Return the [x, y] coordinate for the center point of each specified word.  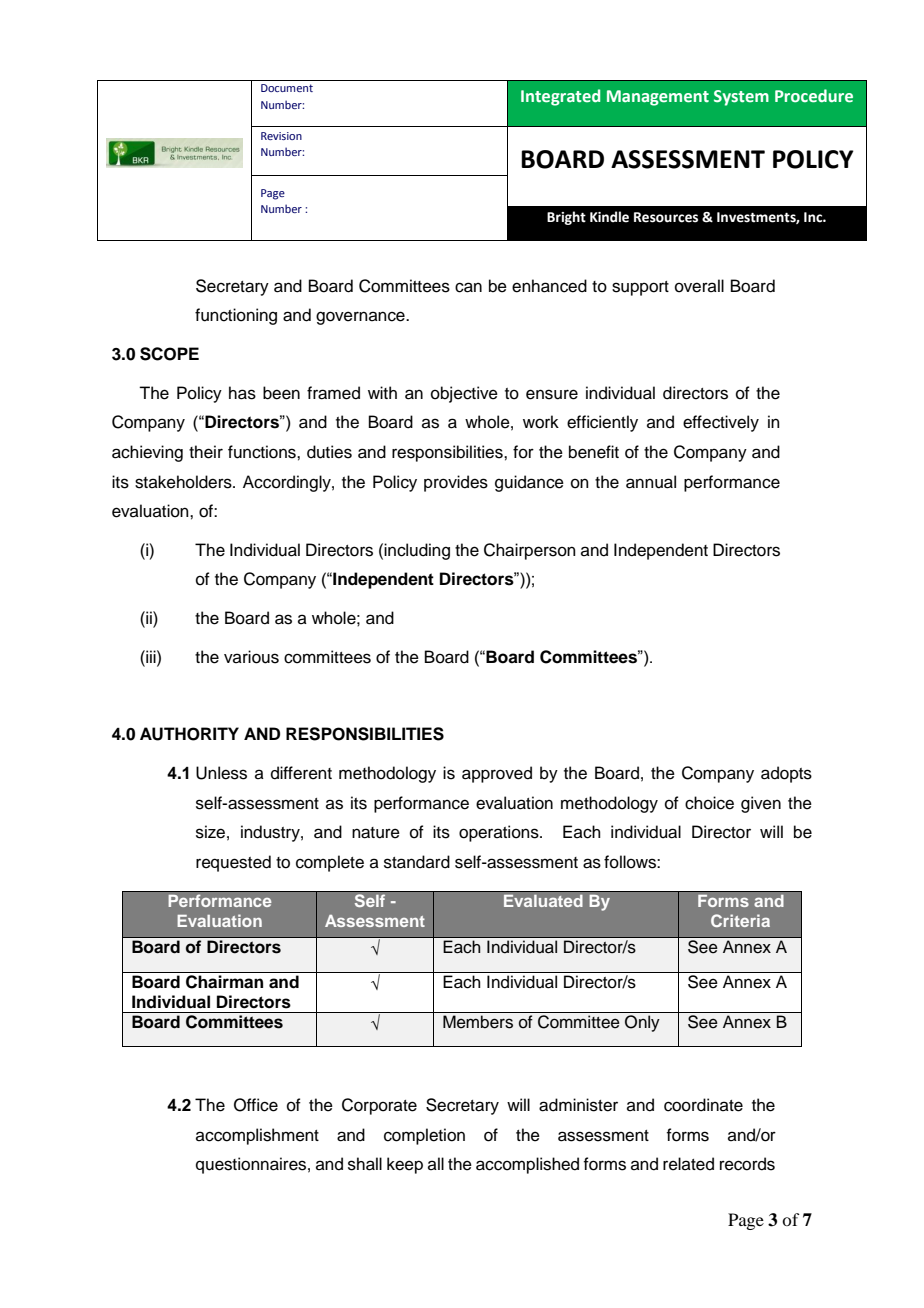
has [242, 393]
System [741, 98]
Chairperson [530, 551]
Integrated [560, 97]
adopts [786, 774]
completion [424, 1136]
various [251, 657]
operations [500, 833]
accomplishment [257, 1136]
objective [464, 394]
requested [233, 863]
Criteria [740, 920]
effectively [721, 423]
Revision [281, 136]
